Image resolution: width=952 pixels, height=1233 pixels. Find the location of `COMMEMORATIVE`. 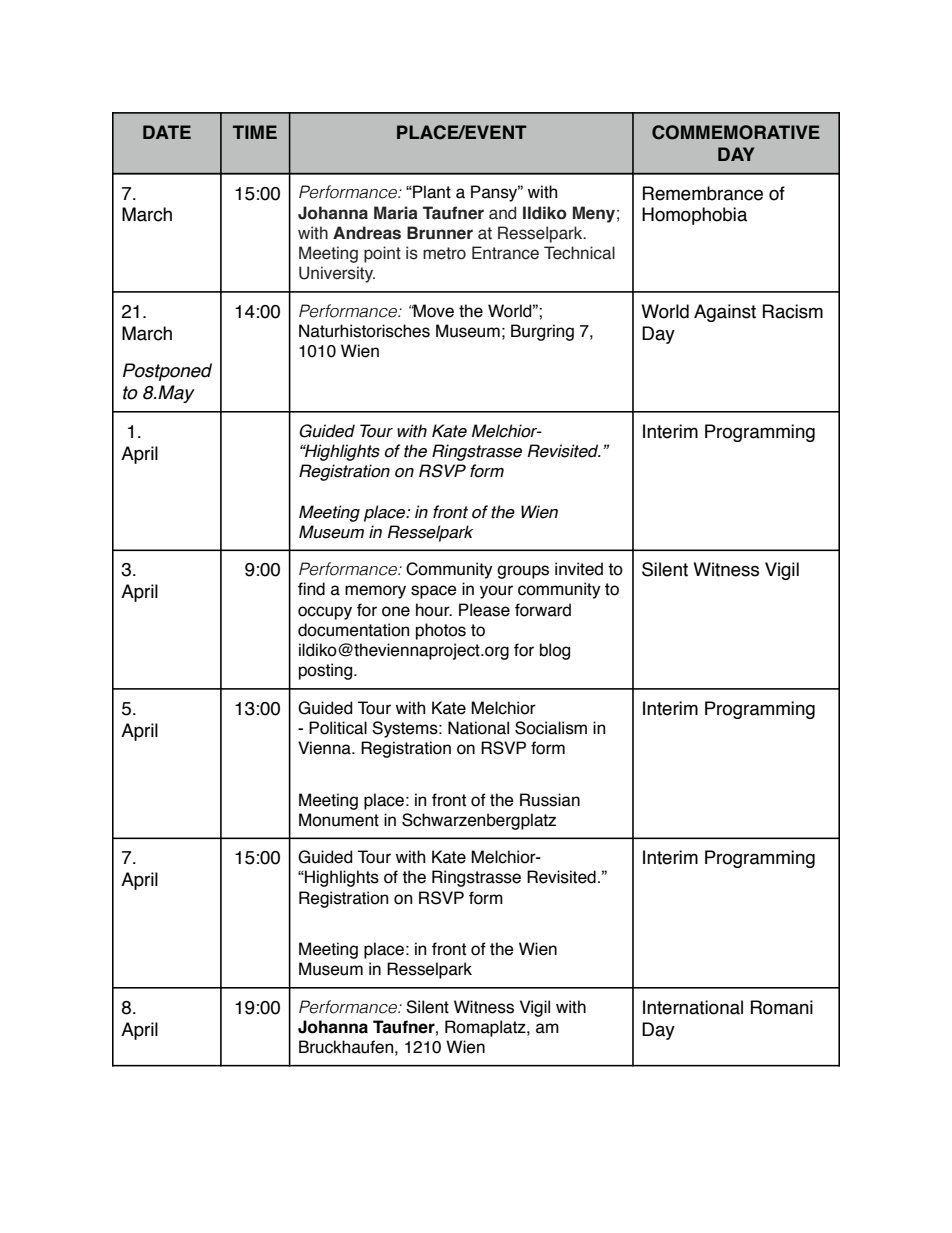

COMMEMORATIVE is located at coordinates (736, 132).
